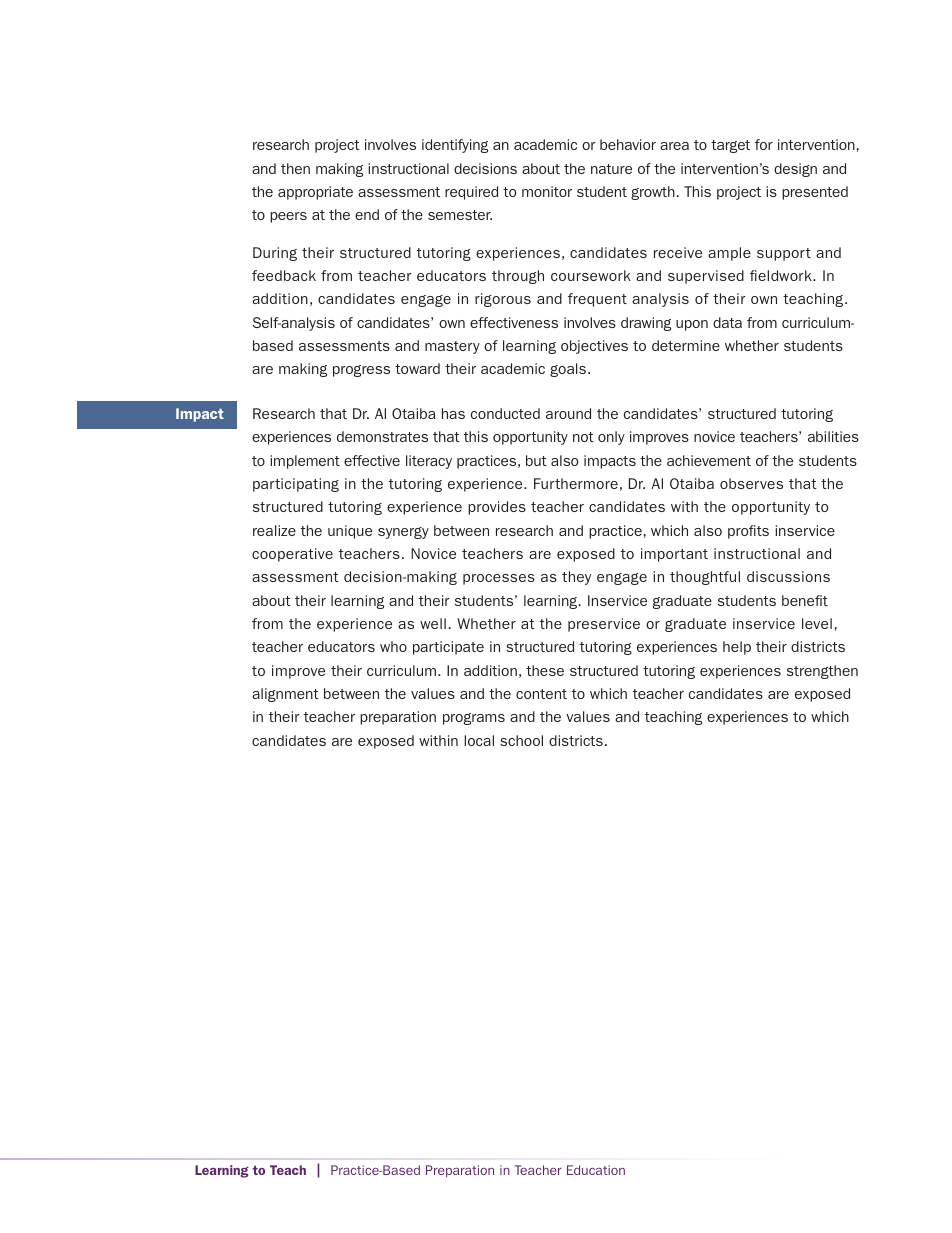 The width and height of the screenshot is (952, 1233). I want to click on design, so click(795, 170).
